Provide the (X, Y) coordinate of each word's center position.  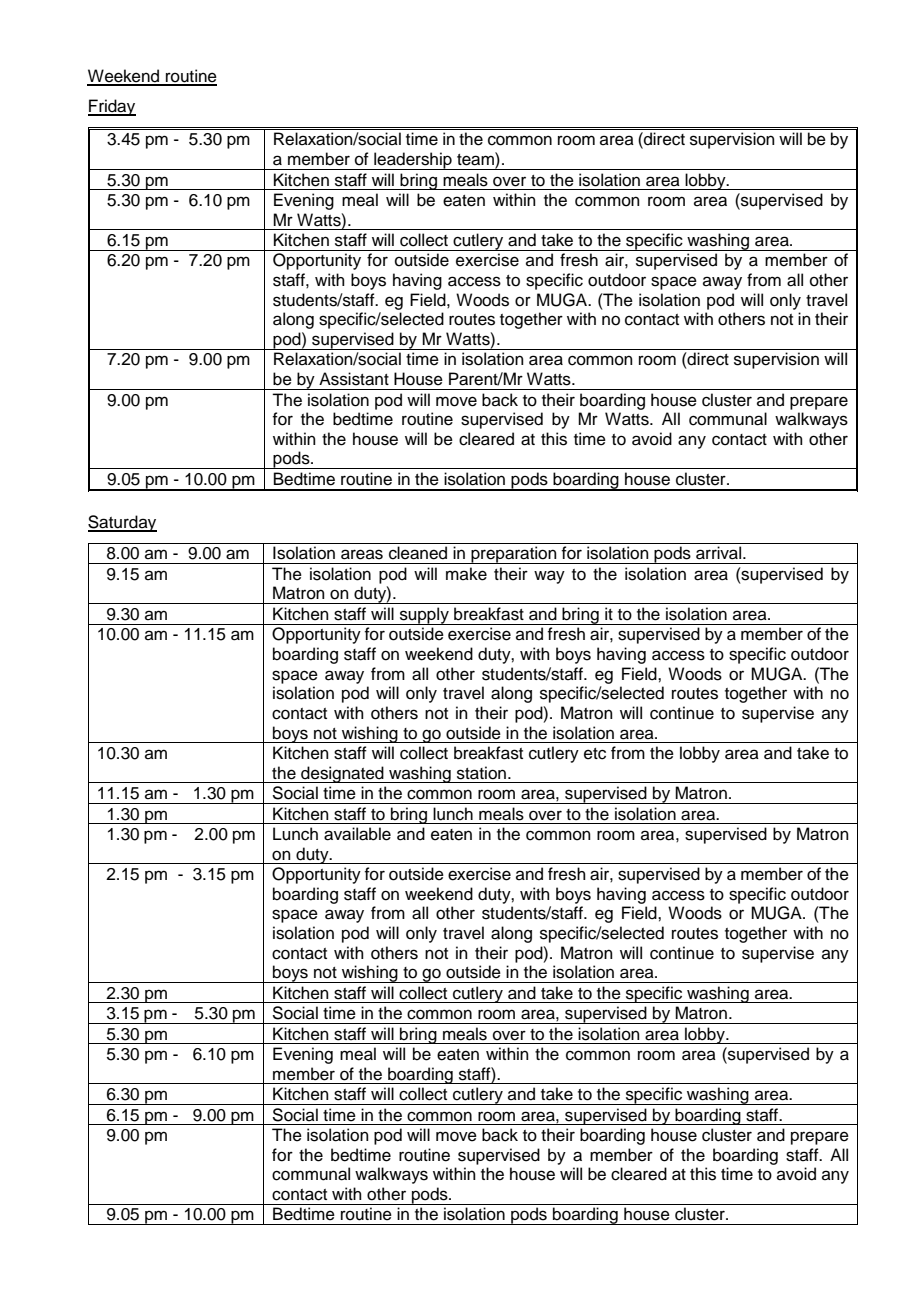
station (481, 773)
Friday (112, 107)
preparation (514, 555)
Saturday (122, 523)
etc (595, 754)
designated (342, 774)
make (466, 574)
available (357, 834)
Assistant (354, 379)
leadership (413, 161)
